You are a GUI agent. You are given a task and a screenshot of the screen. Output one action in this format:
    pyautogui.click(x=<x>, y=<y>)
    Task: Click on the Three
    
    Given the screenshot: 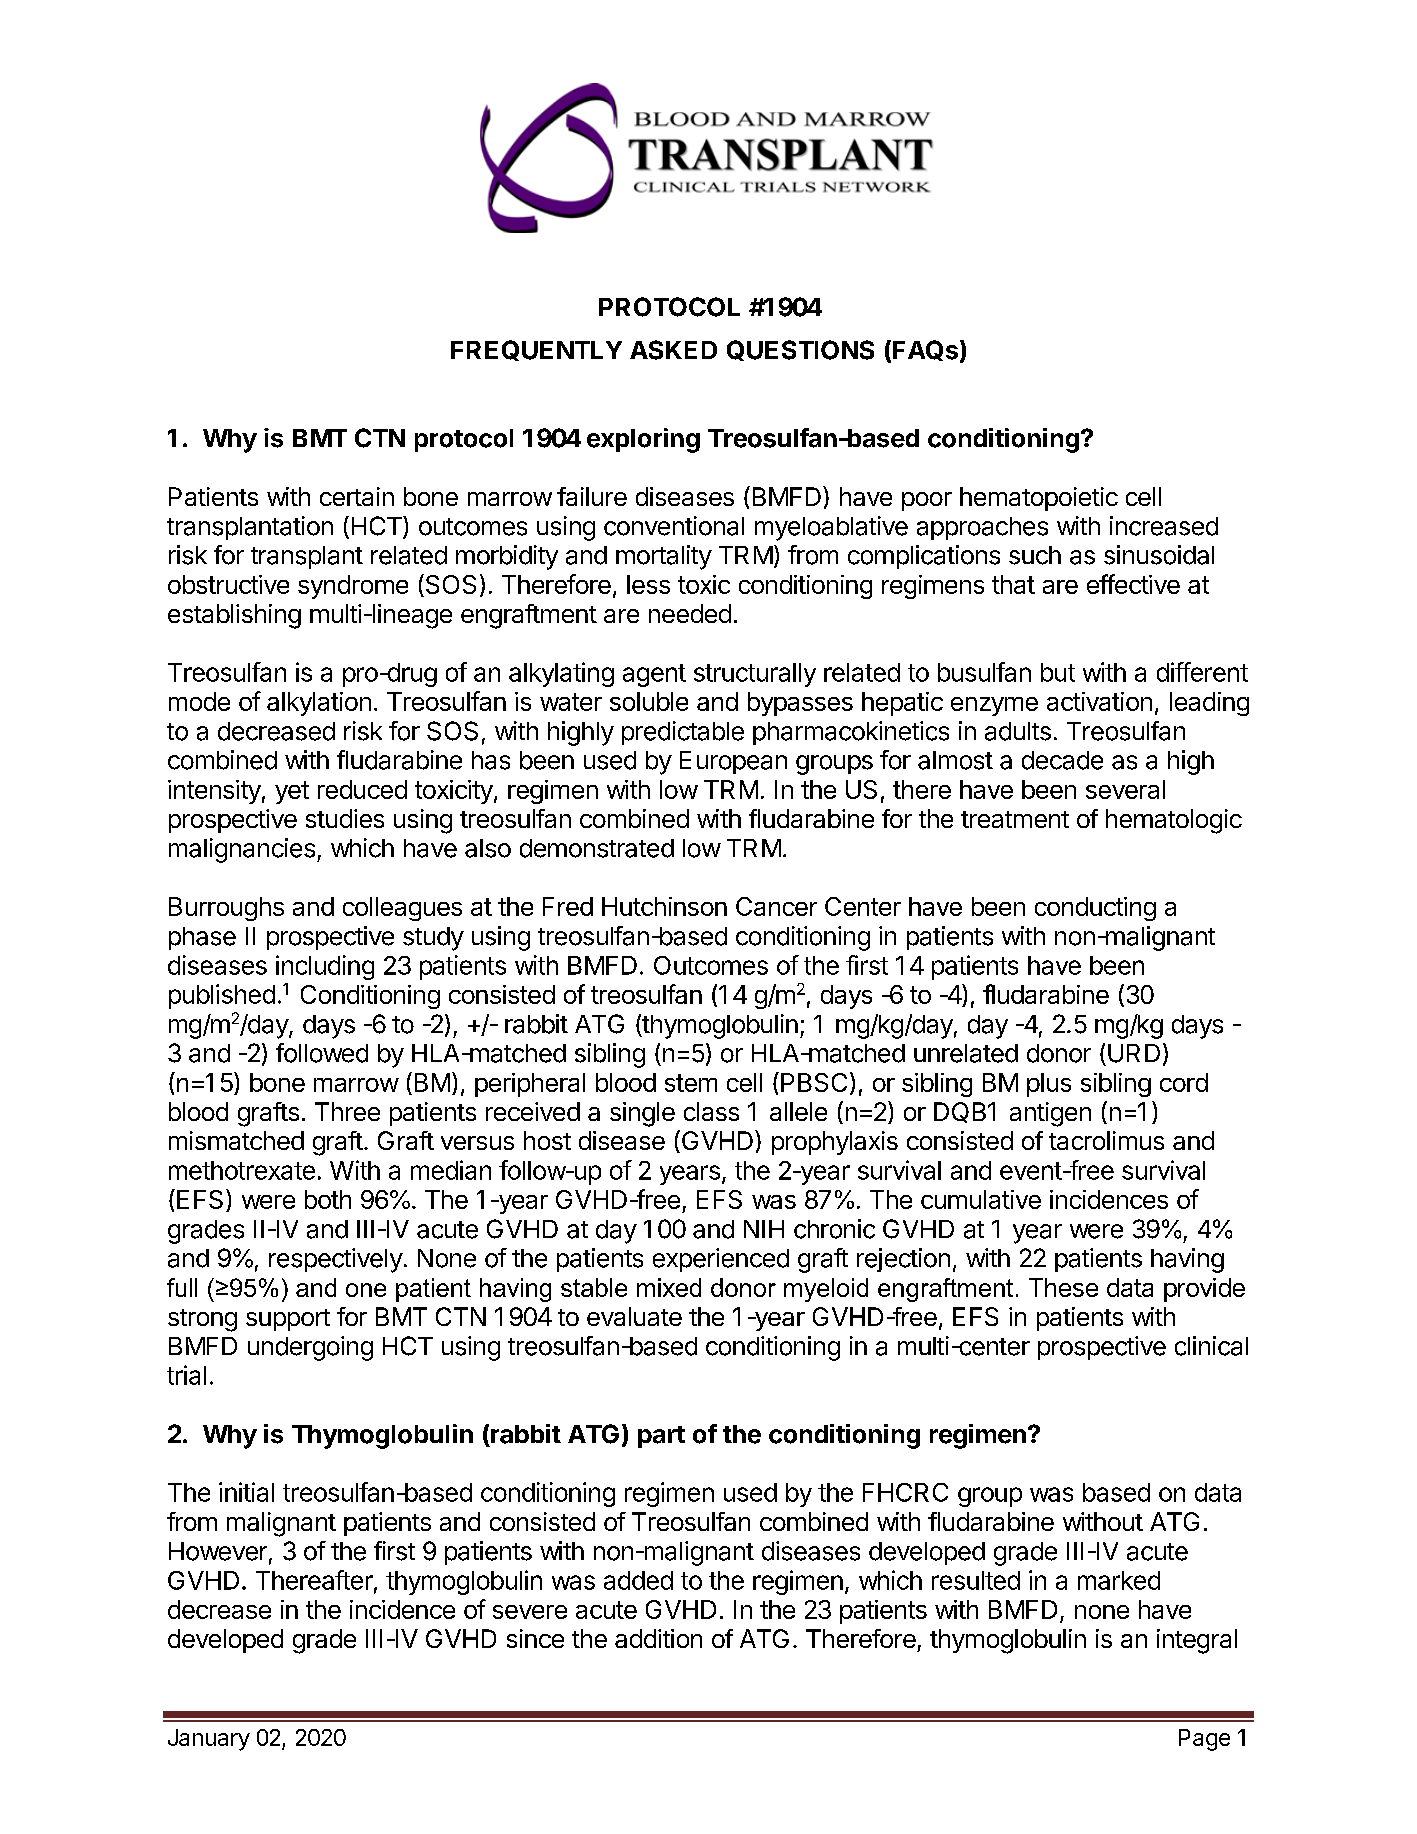 What is the action you would take?
    pyautogui.click(x=347, y=1111)
